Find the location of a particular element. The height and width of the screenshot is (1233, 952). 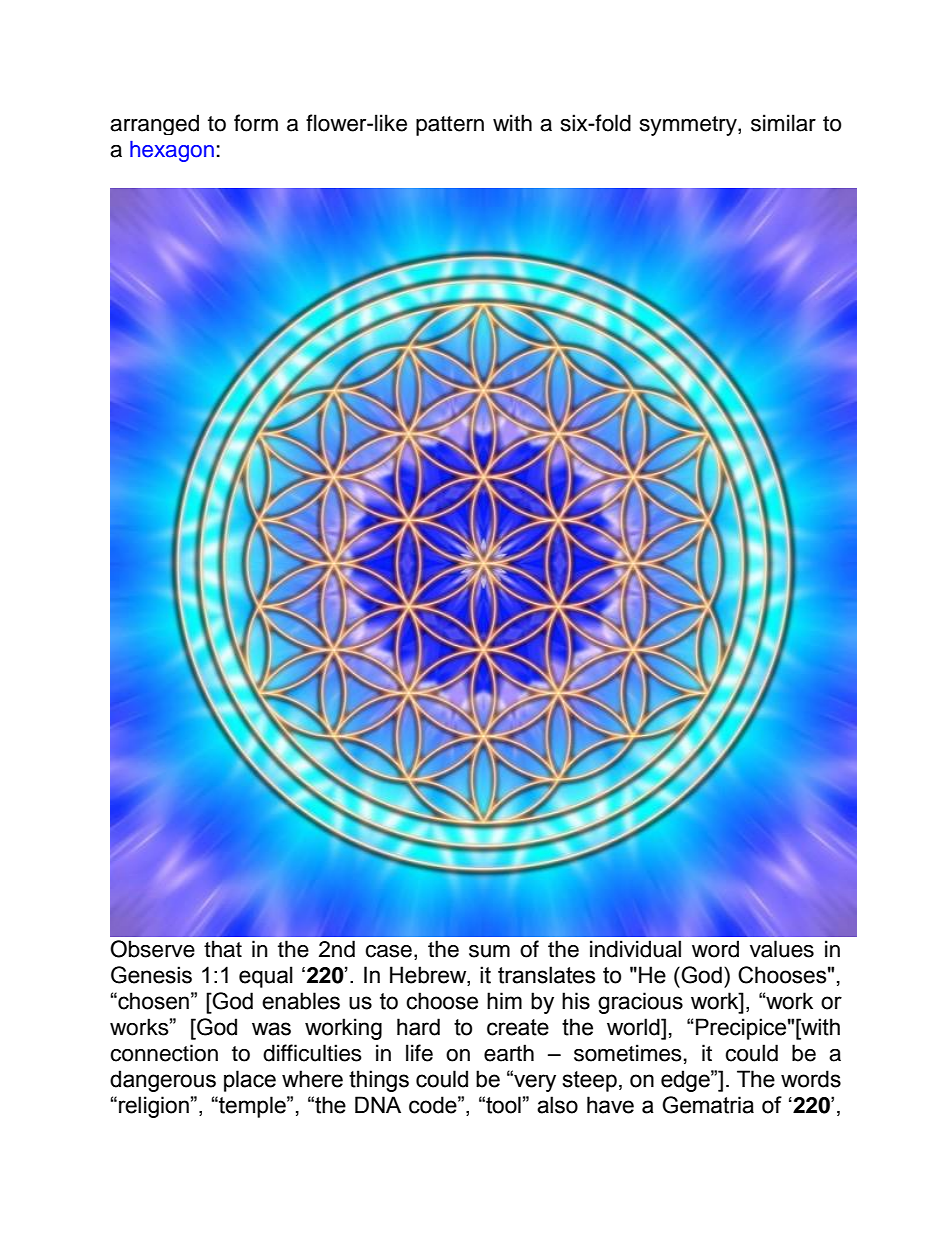

values is located at coordinates (782, 949).
